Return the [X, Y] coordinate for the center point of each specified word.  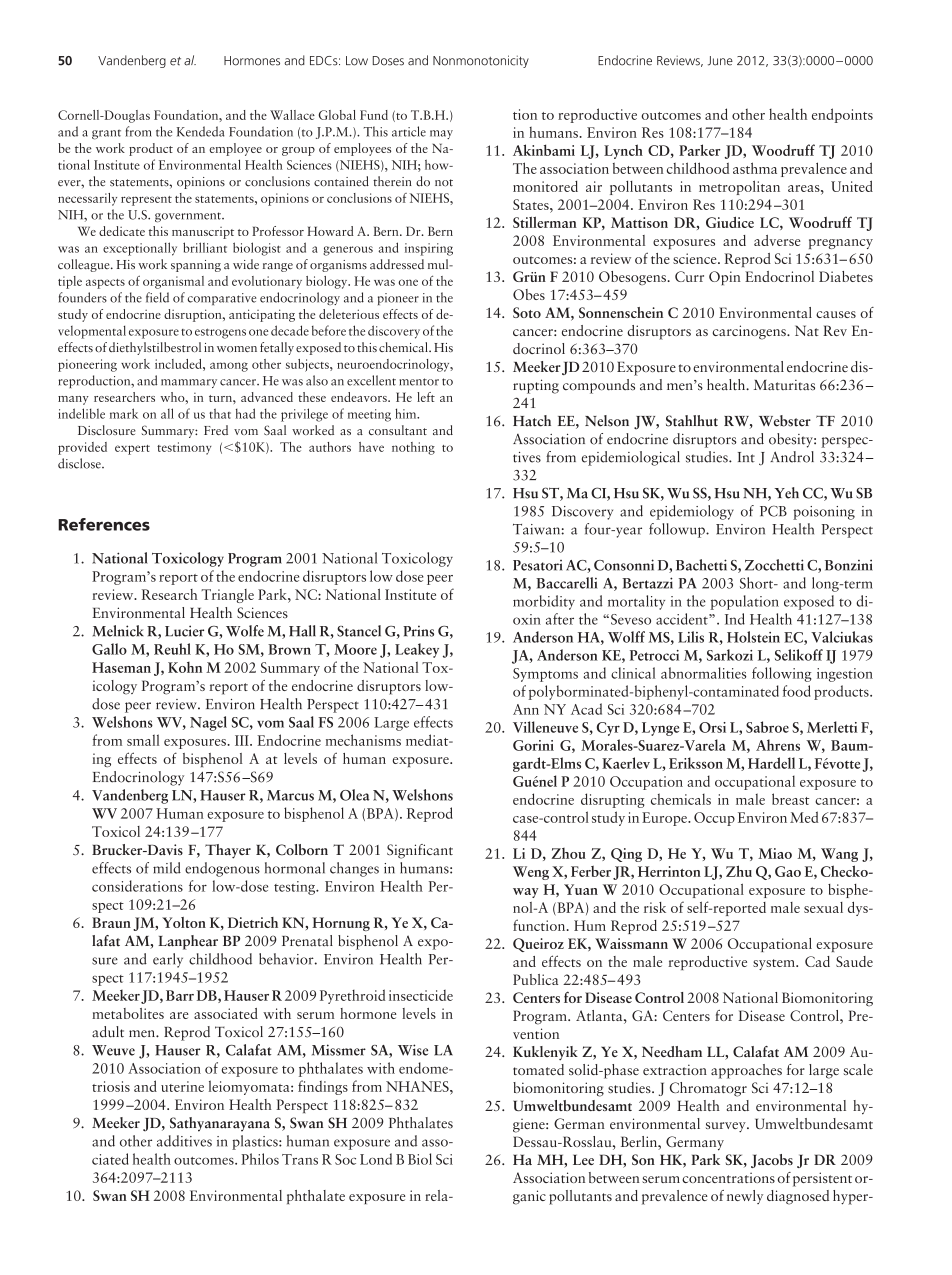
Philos [260, 1159]
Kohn [185, 667]
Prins [418, 631]
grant [106, 135]
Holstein [753, 637]
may [441, 134]
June [720, 61]
